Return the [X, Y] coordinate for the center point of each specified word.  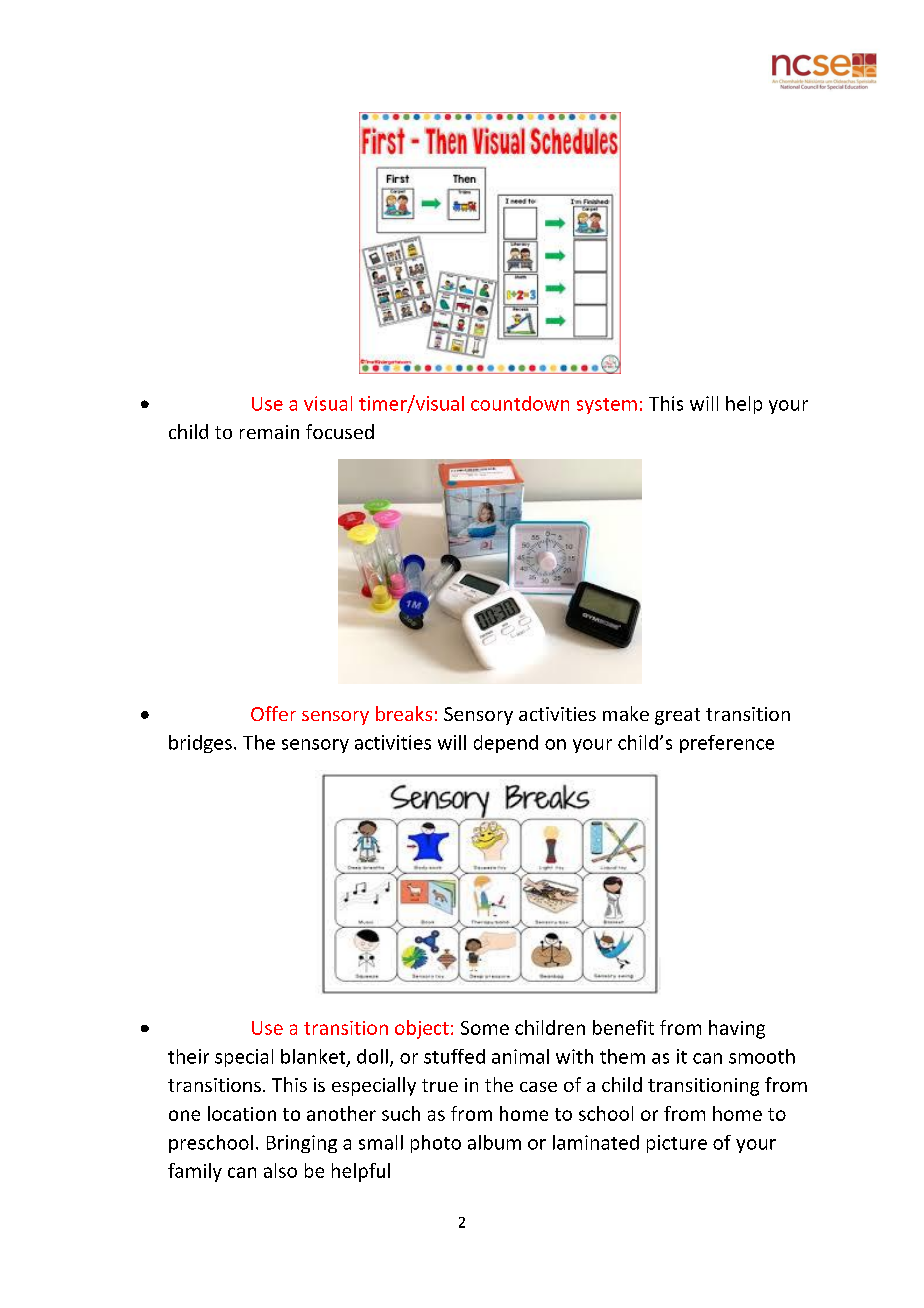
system [607, 406]
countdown [520, 403]
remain [269, 432]
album [494, 1142]
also [280, 1170]
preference [727, 744]
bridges [200, 744]
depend [506, 744]
